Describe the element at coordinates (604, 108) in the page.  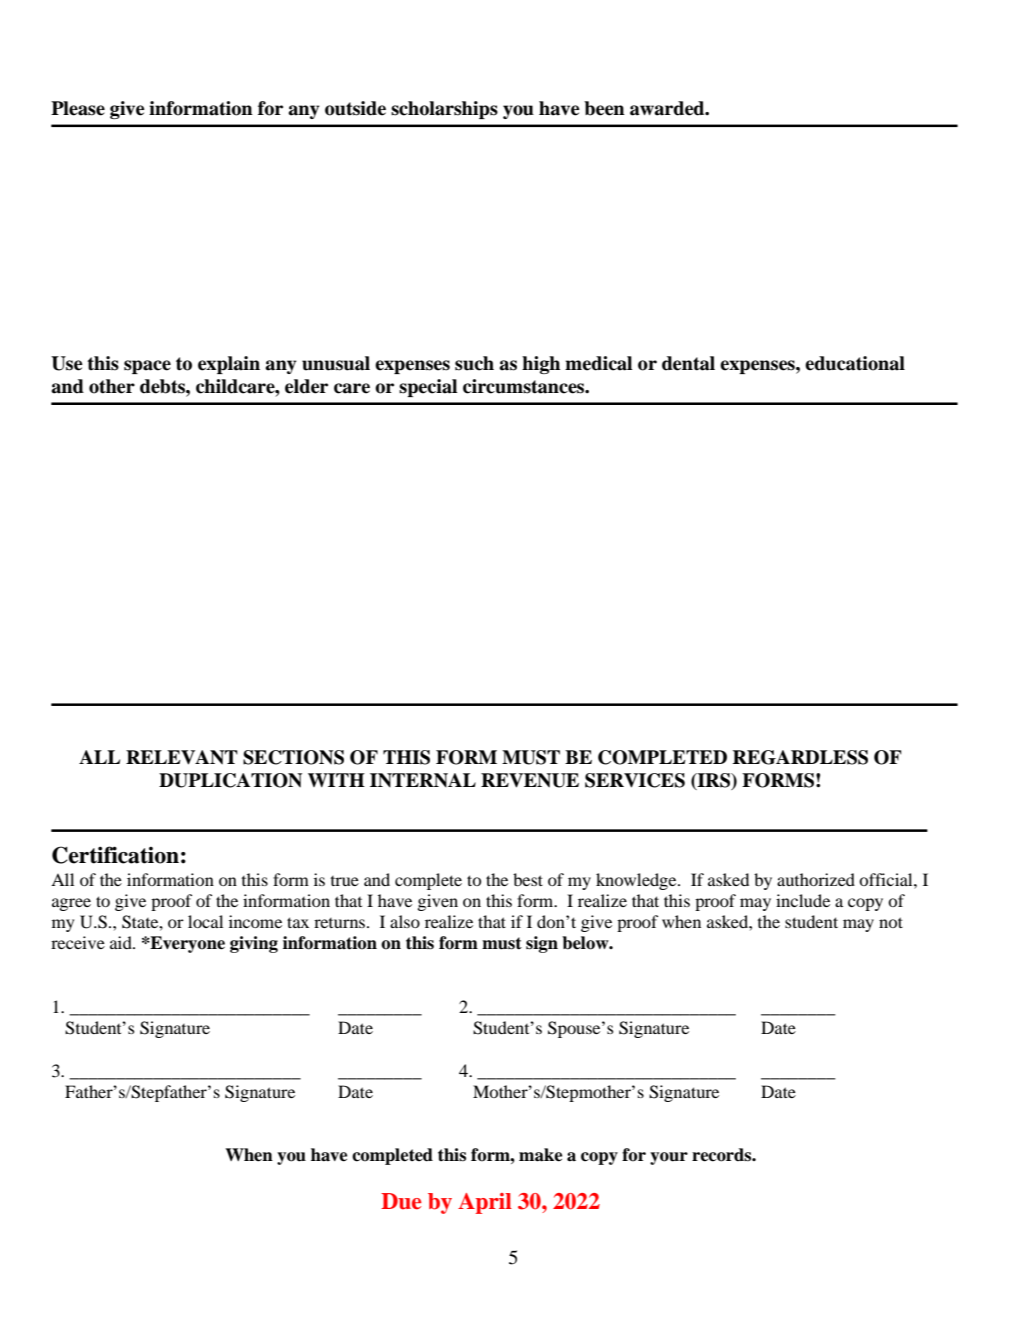
I see `been` at that location.
